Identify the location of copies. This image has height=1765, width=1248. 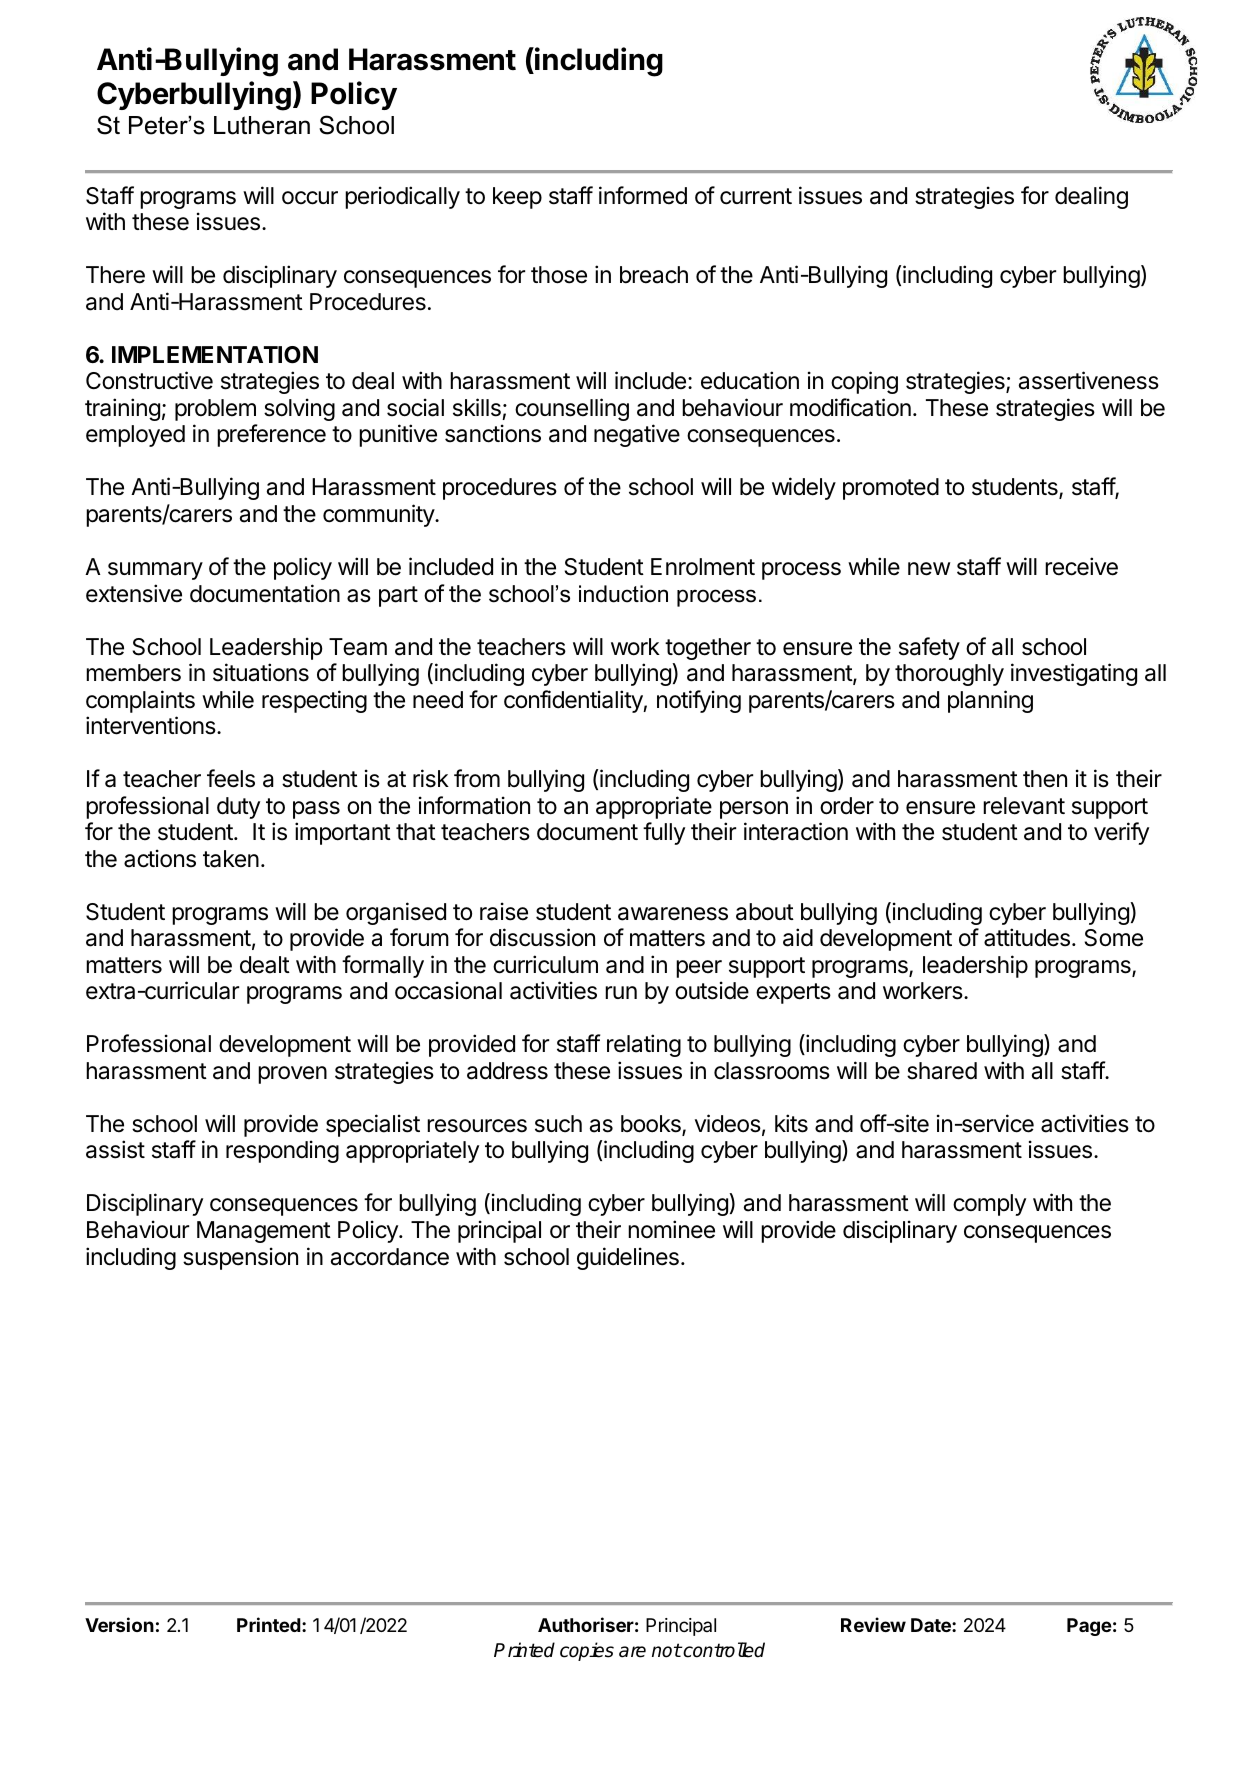
(587, 1651).
